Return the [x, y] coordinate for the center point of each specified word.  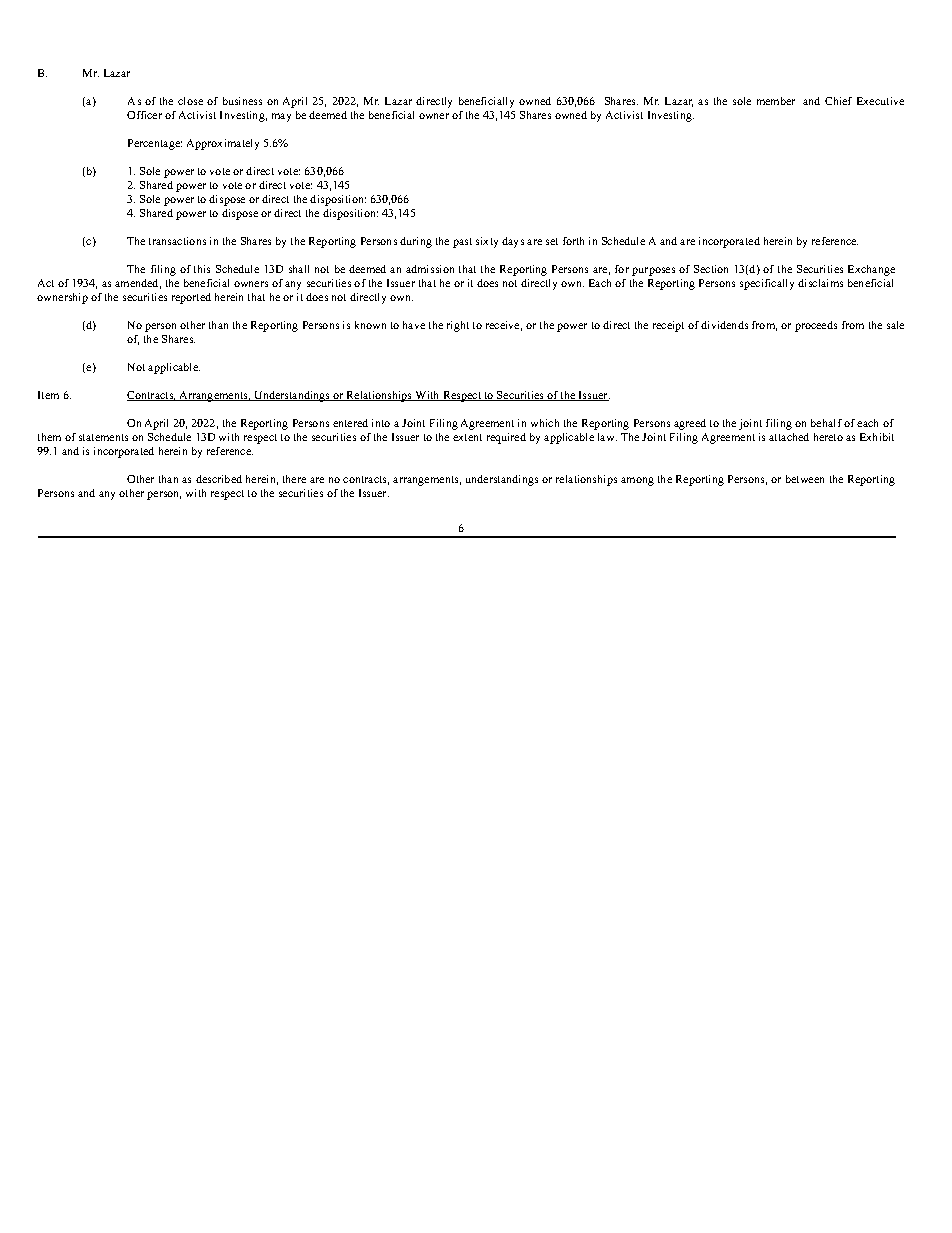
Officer [144, 115]
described [219, 479]
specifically [767, 284]
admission [430, 269]
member [776, 101]
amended [138, 284]
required [506, 438]
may [281, 117]
